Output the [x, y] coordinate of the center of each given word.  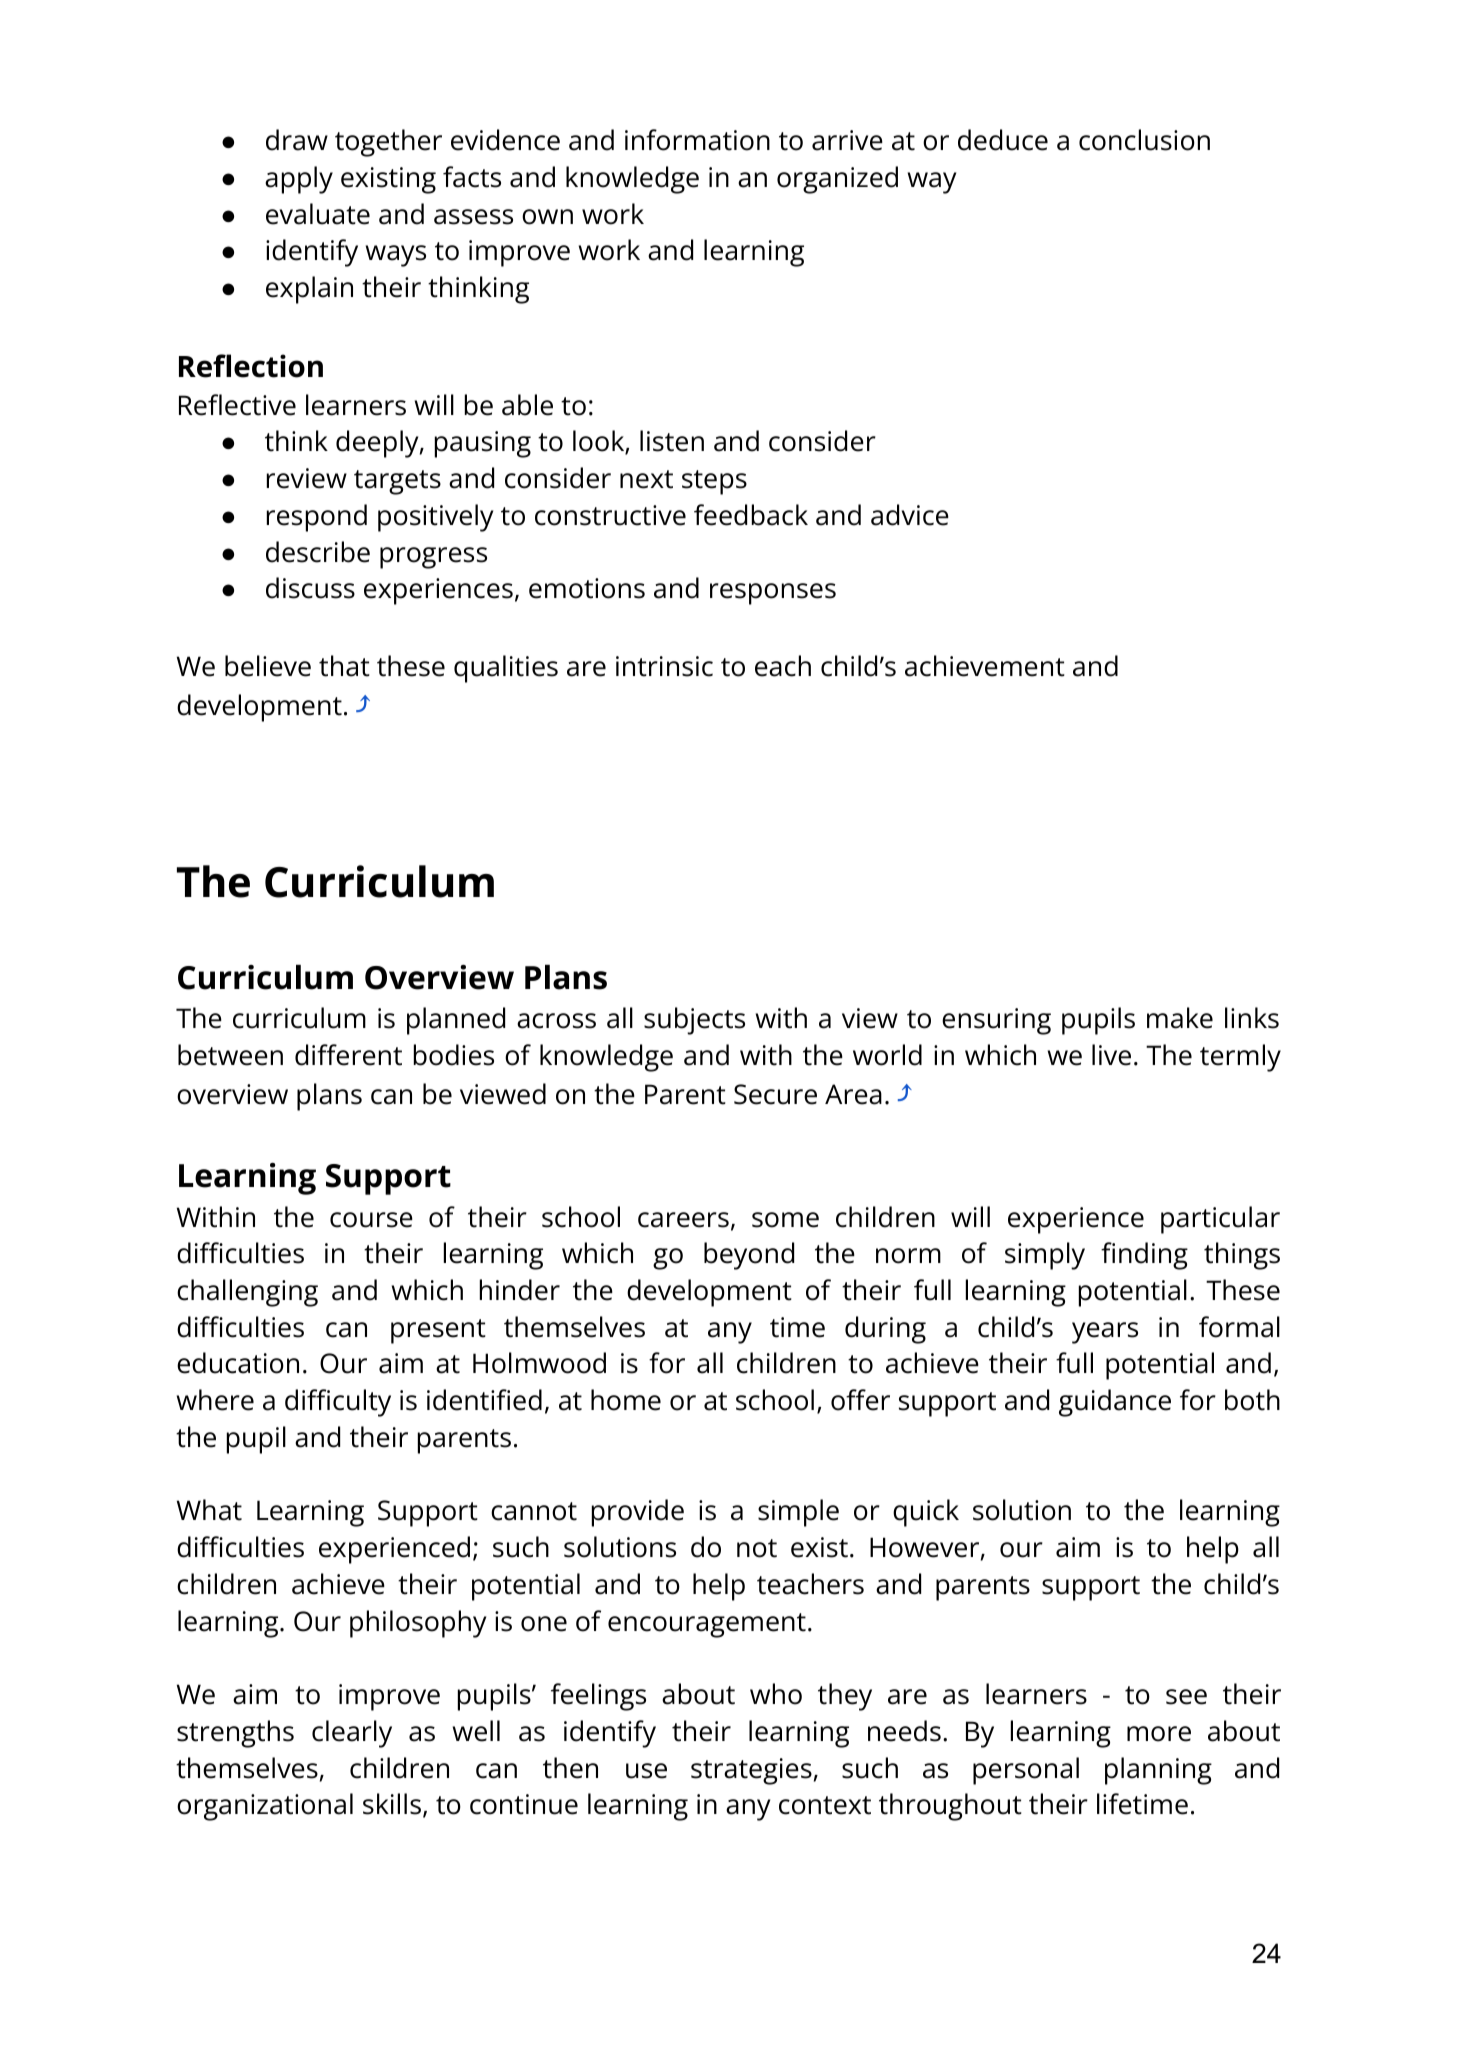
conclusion [1144, 140]
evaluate [318, 214]
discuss [310, 588]
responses [773, 594]
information [697, 140]
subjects [694, 1021]
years [1105, 1333]
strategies [751, 1771]
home [626, 1400]
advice [910, 515]
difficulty [338, 1403]
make [1180, 1018]
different [348, 1055]
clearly [352, 1734]
